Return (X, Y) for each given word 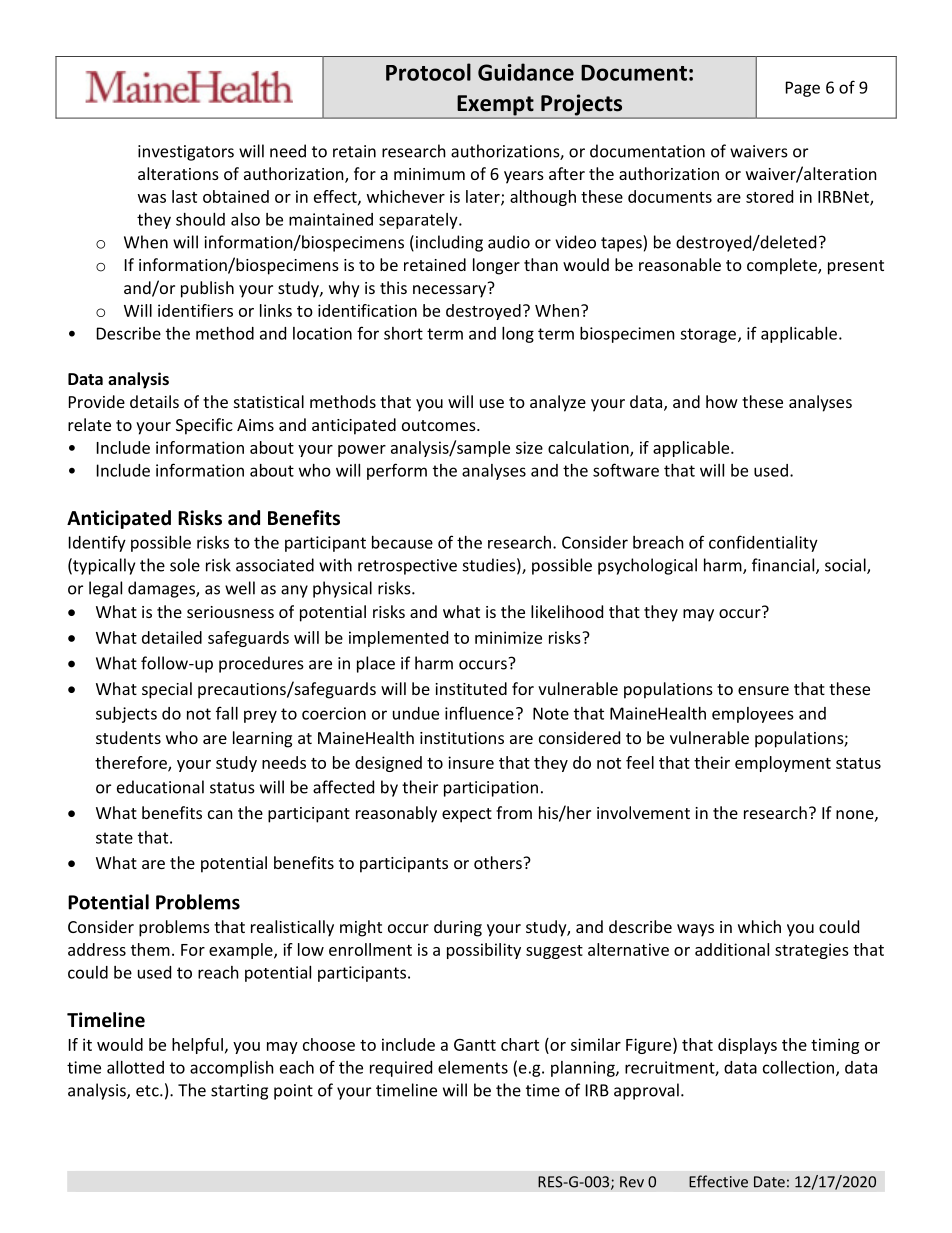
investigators (186, 153)
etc (148, 1091)
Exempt (495, 106)
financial (784, 566)
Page (803, 89)
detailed (172, 637)
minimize (508, 637)
